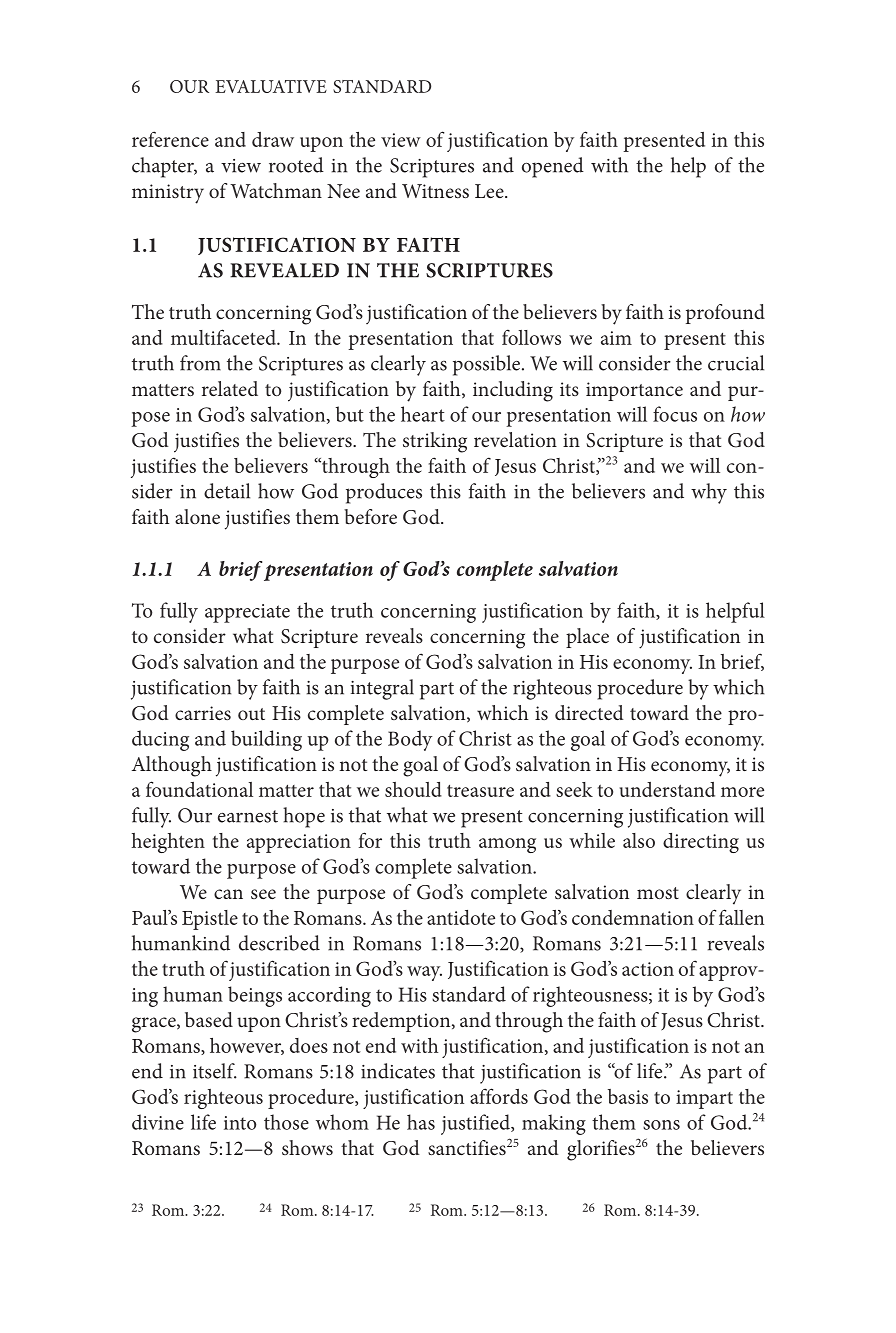  Describe the element at coordinates (461, 917) in the screenshot. I see `antidote` at that location.
